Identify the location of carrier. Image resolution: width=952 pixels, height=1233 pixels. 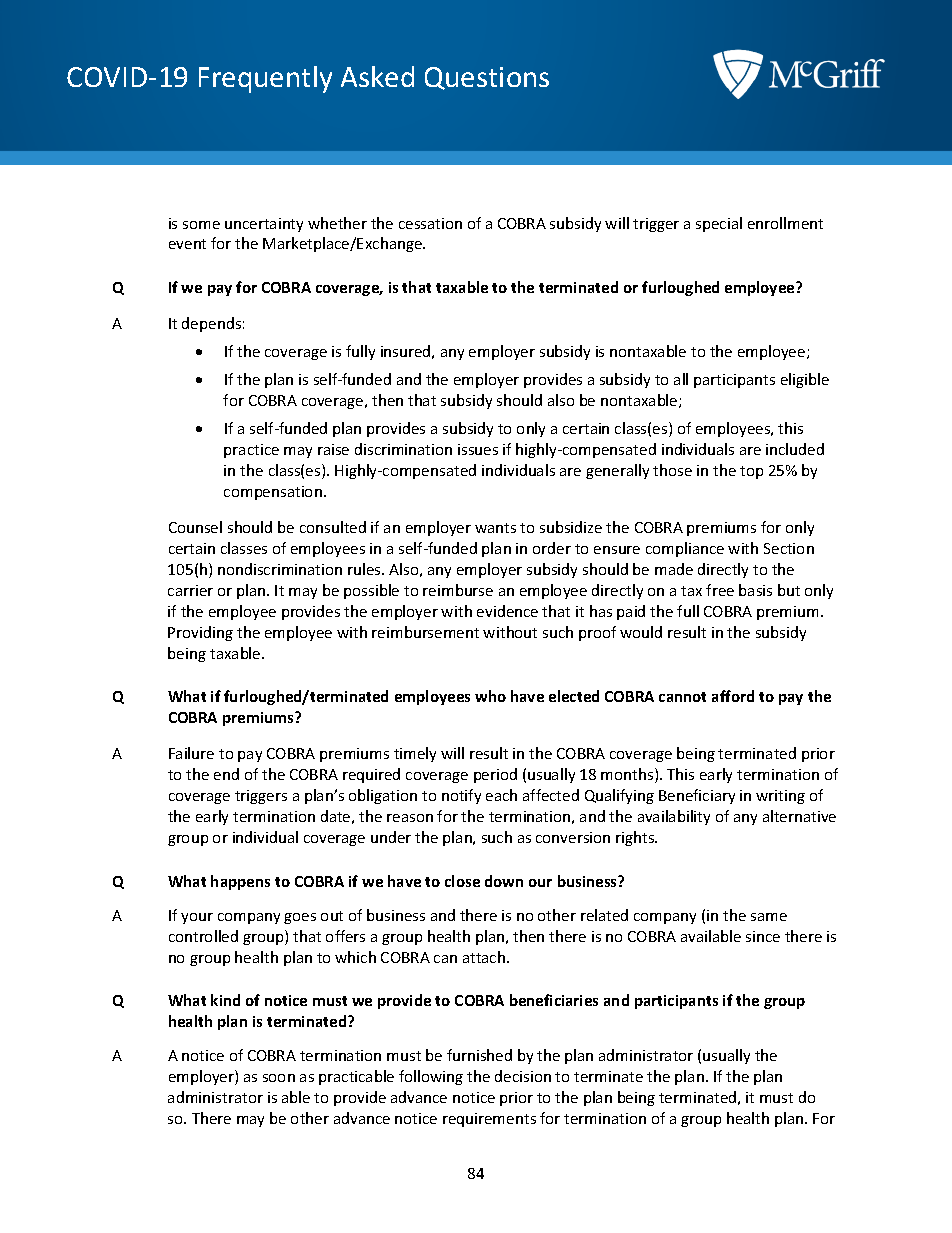
(190, 590).
